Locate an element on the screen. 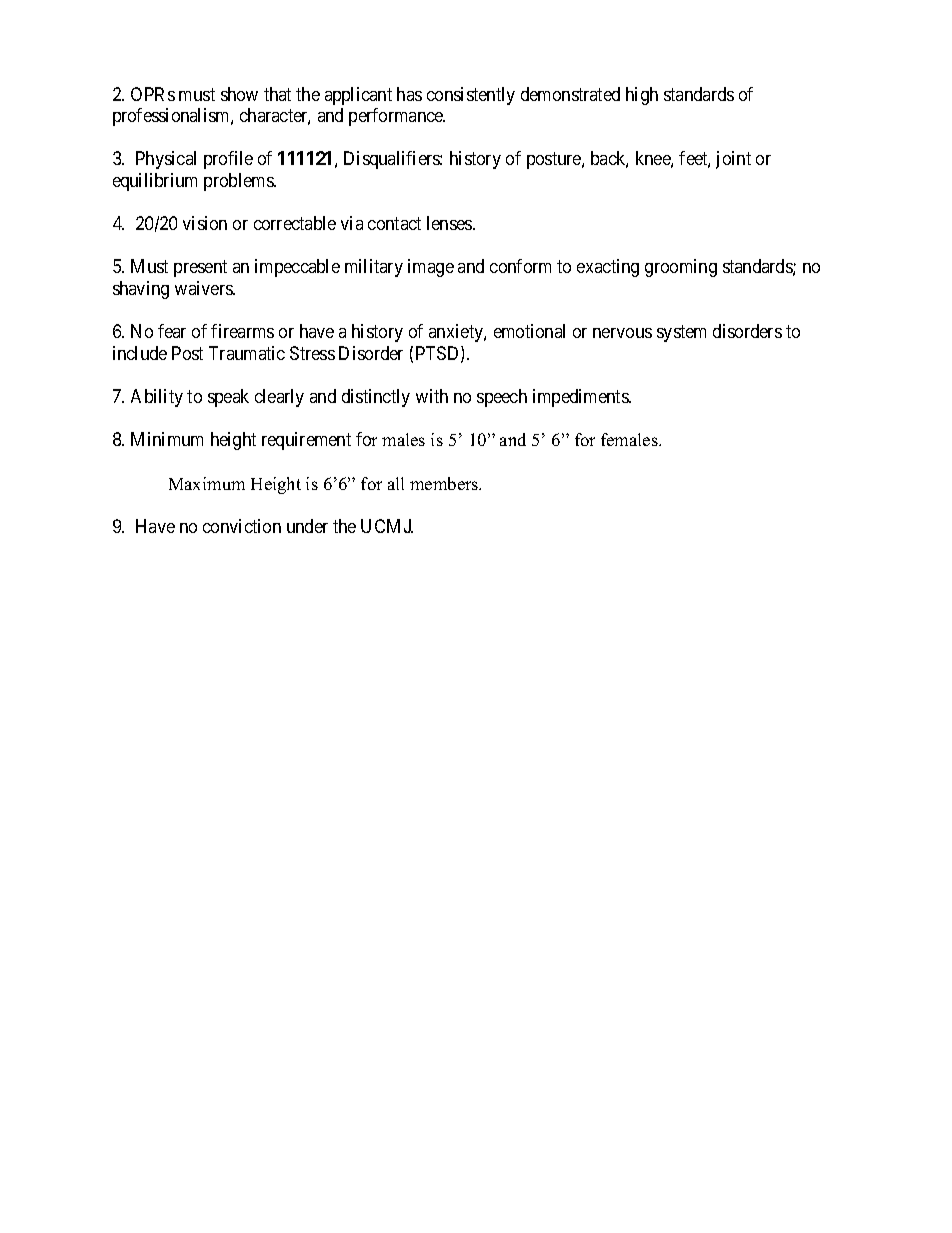  waivers is located at coordinates (204, 288).
